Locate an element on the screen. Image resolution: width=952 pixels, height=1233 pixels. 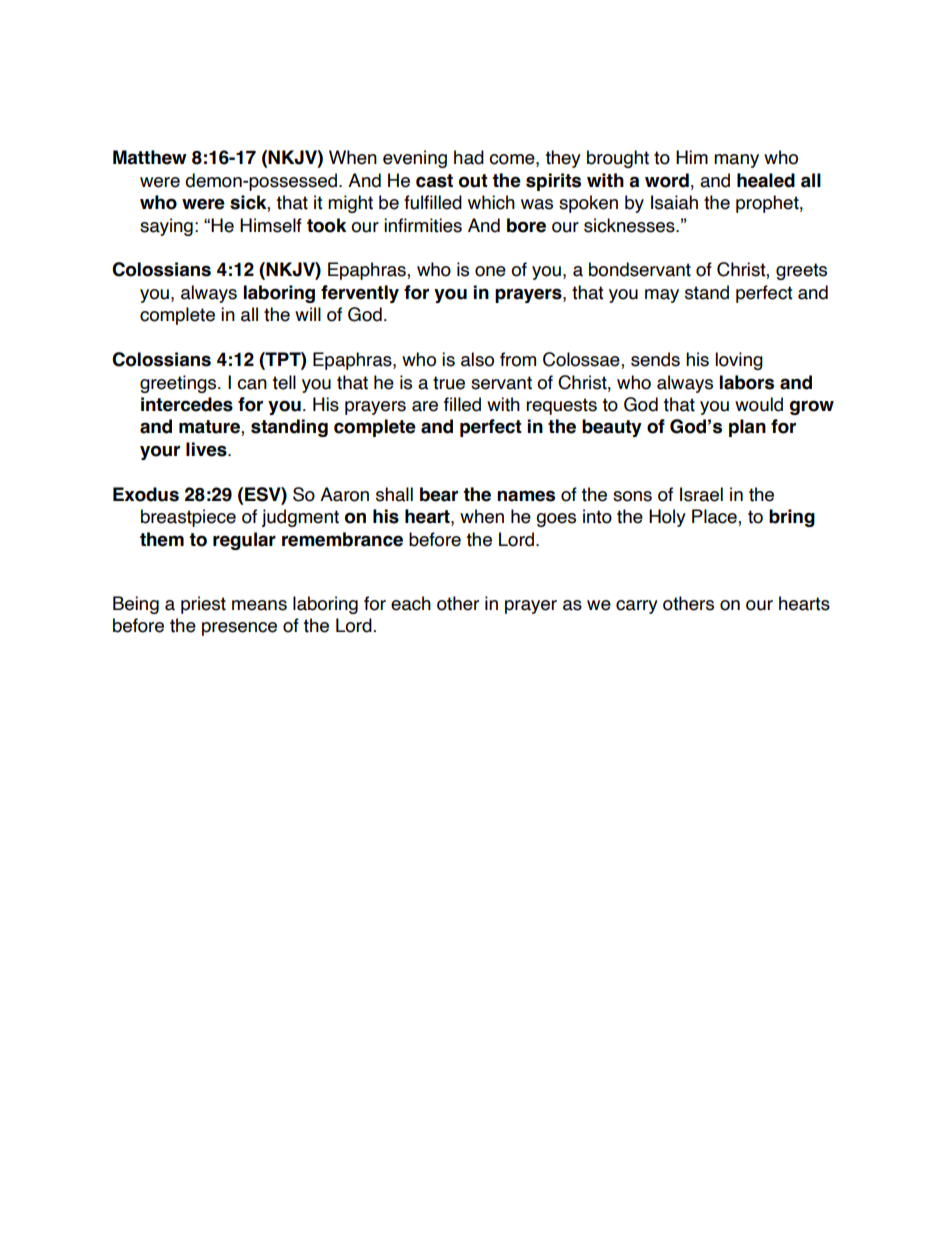
out is located at coordinates (473, 181).
